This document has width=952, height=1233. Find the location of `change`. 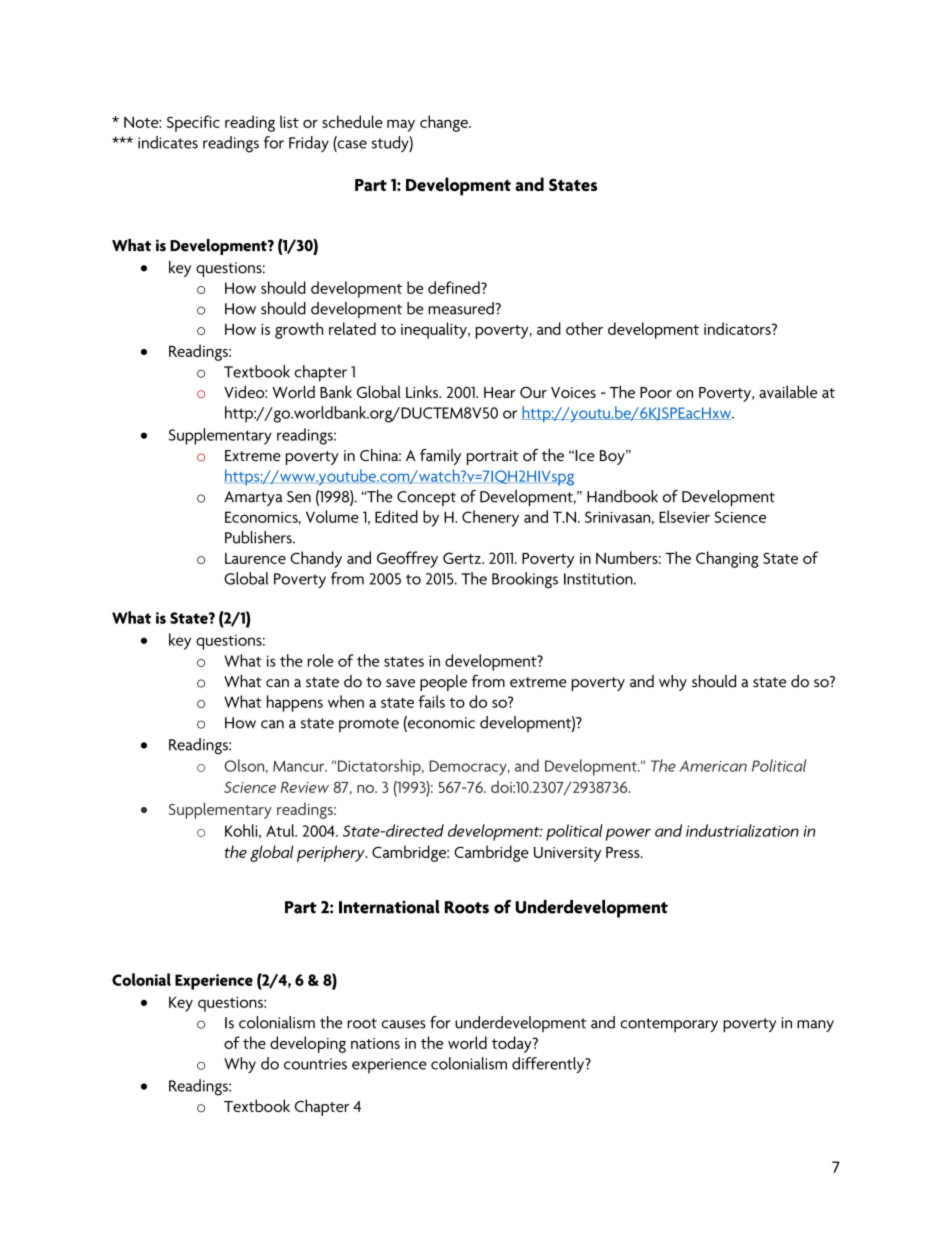

change is located at coordinates (445, 123).
